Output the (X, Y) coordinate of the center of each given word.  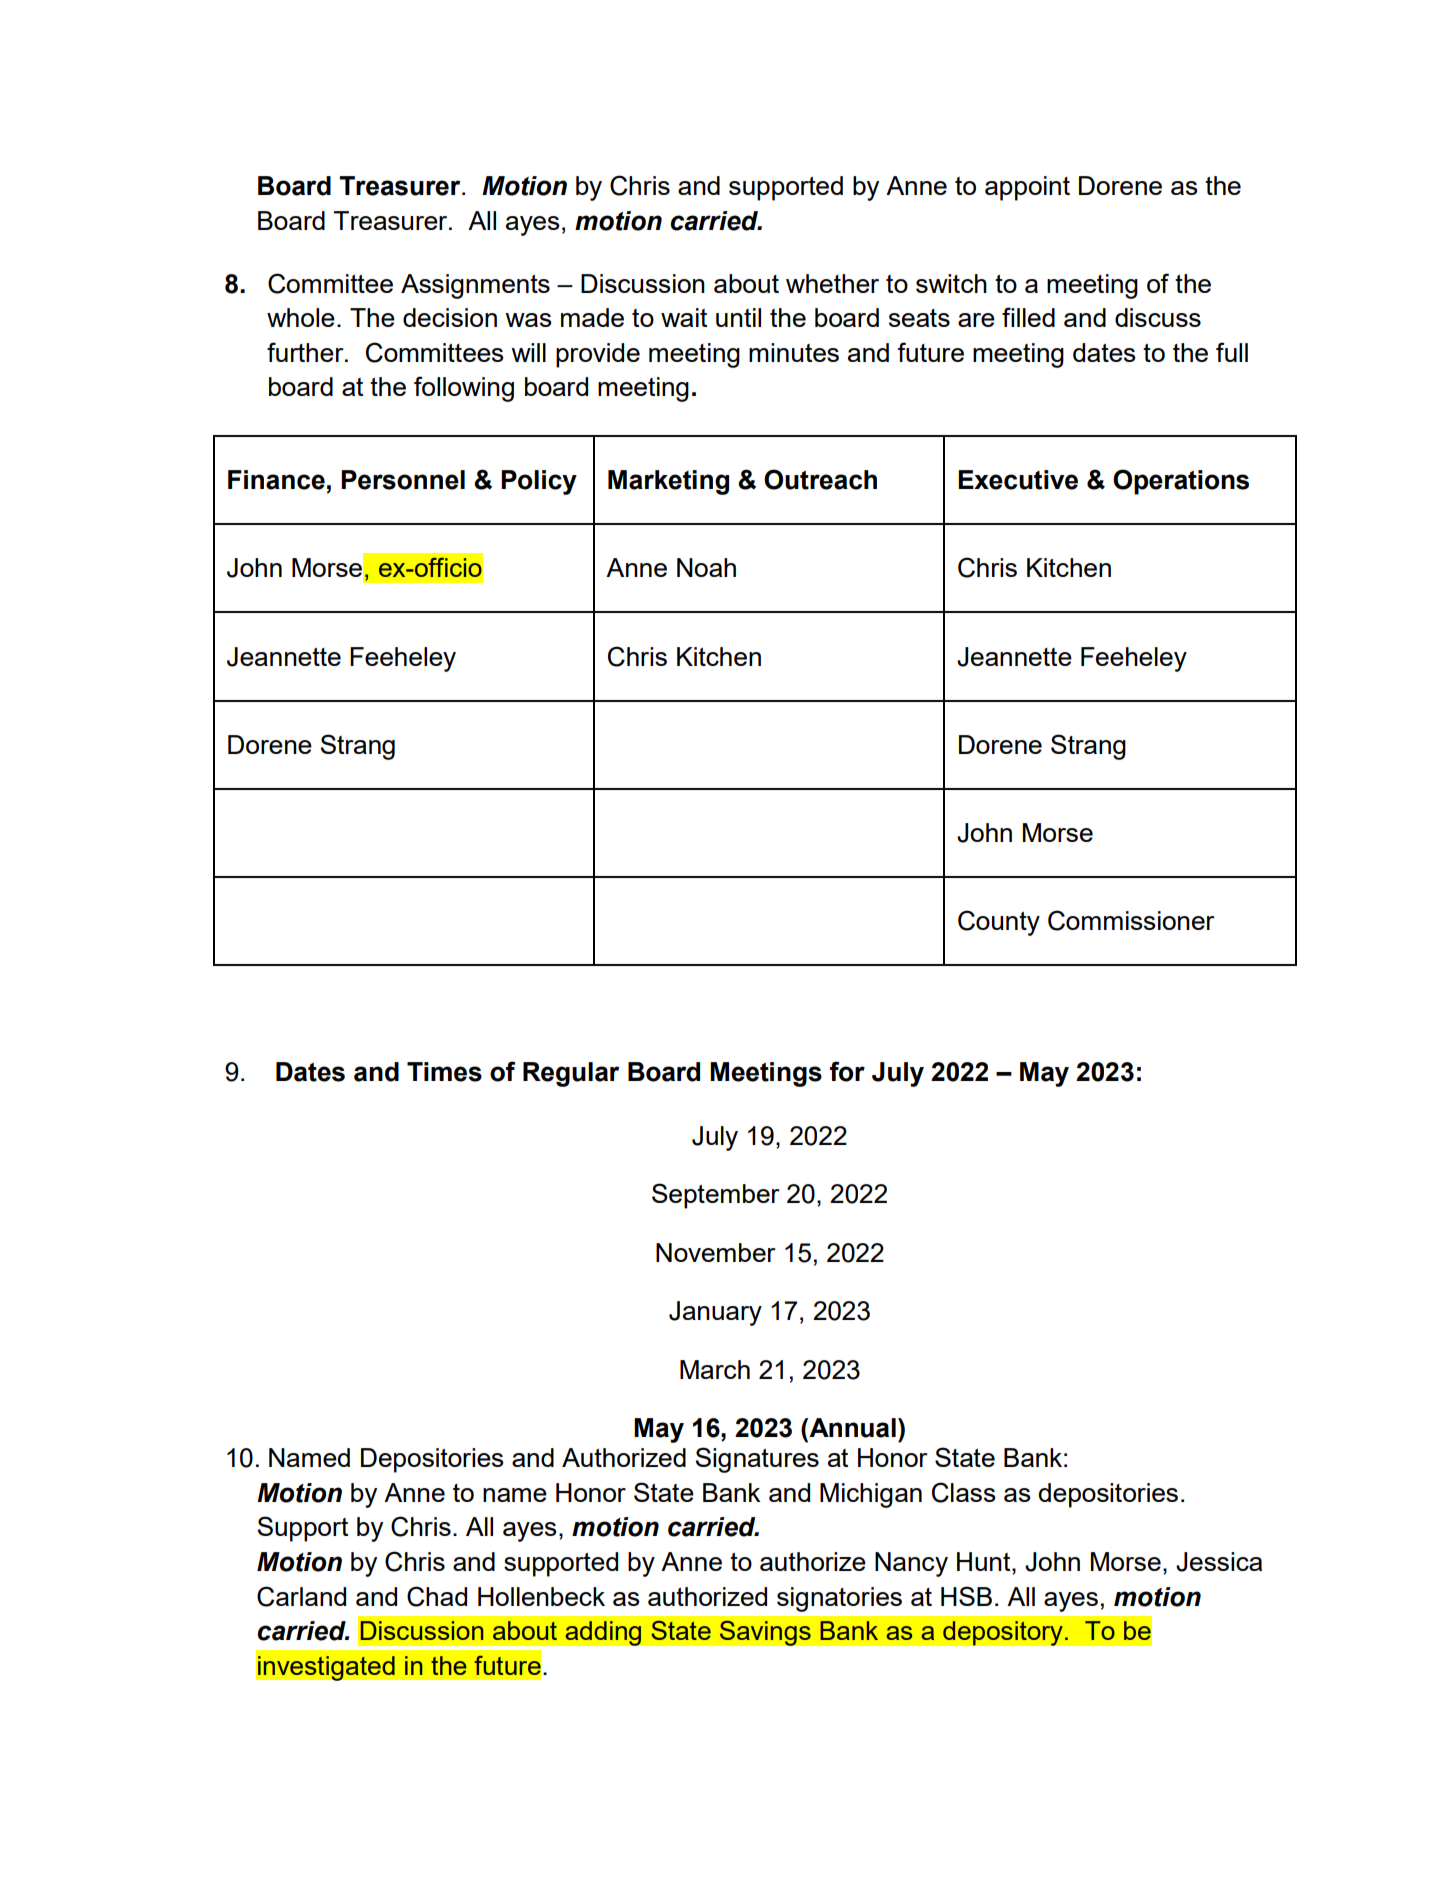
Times (444, 1072)
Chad (437, 1596)
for (847, 1071)
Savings (765, 1633)
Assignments (475, 286)
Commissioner (1131, 920)
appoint (1027, 188)
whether (832, 283)
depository (1003, 1633)
